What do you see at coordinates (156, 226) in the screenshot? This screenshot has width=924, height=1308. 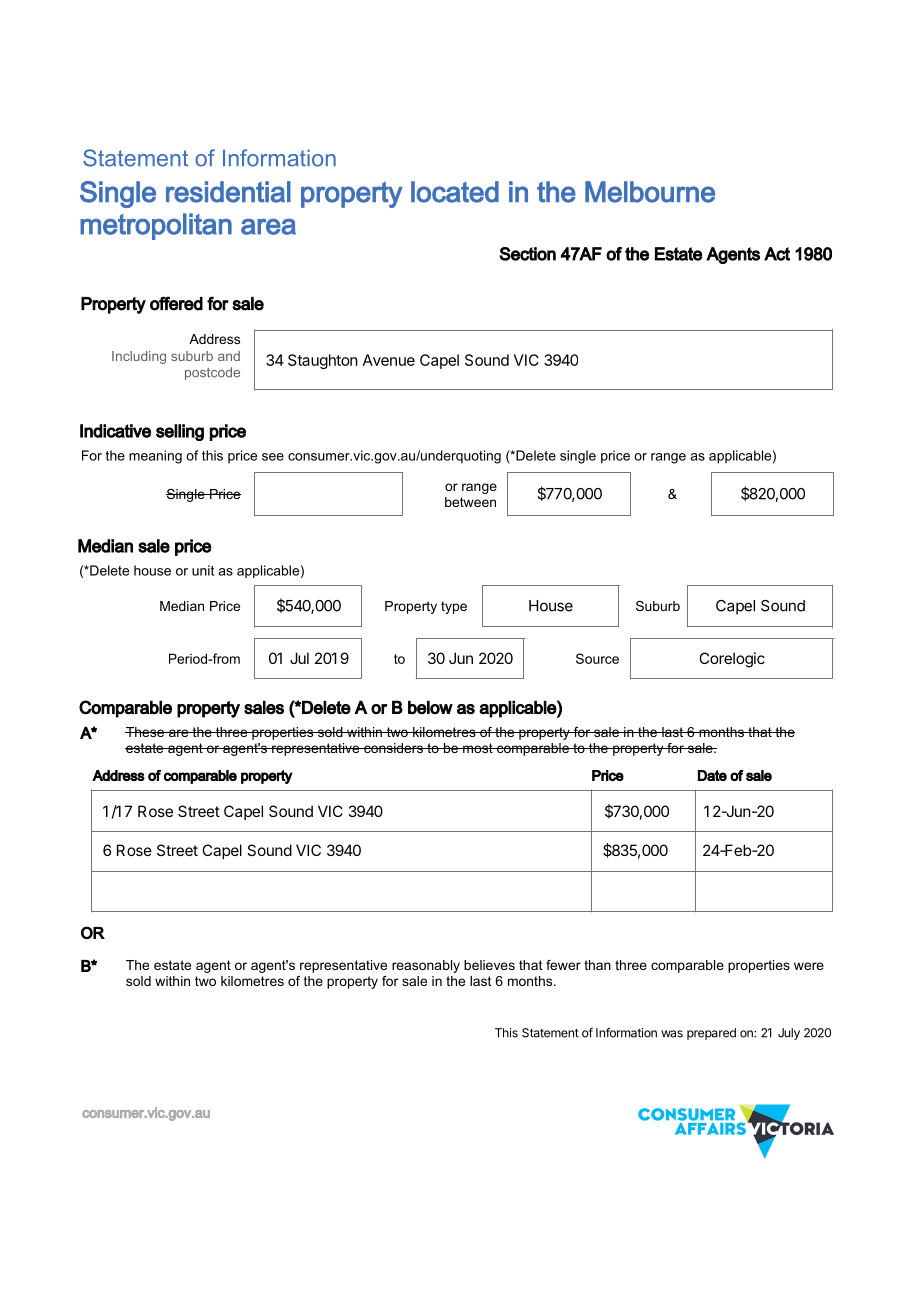 I see `metropolitan` at bounding box center [156, 226].
